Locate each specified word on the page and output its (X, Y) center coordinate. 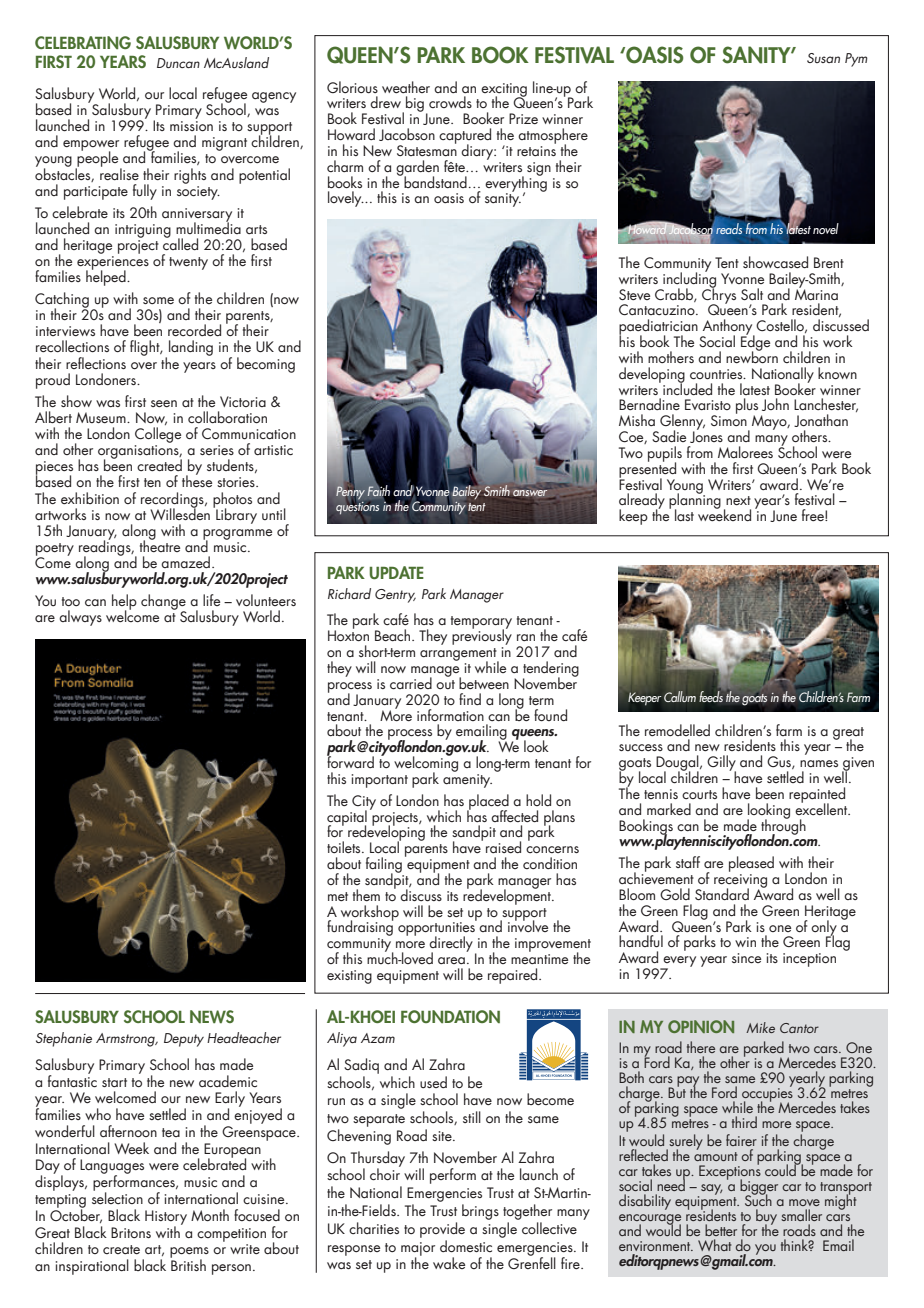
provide (442, 1230)
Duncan (178, 63)
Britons (131, 1232)
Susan (823, 58)
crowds (450, 102)
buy (766, 1218)
